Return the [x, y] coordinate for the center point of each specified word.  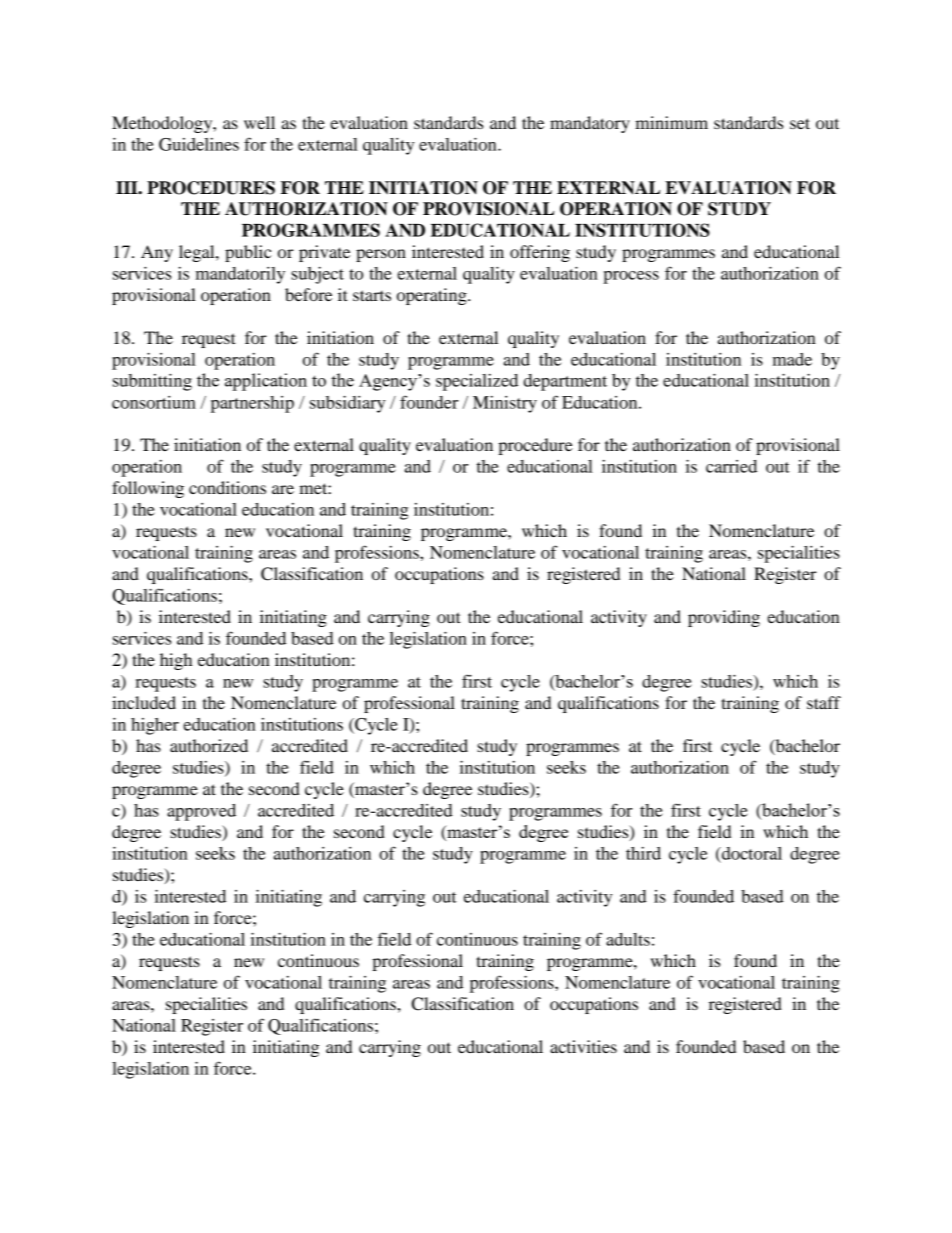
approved [201, 812]
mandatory [590, 124]
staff [824, 702]
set [800, 123]
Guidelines [199, 144]
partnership [252, 404]
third [643, 853]
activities [583, 1046]
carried [731, 466]
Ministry [505, 404]
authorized [209, 745]
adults [628, 939]
